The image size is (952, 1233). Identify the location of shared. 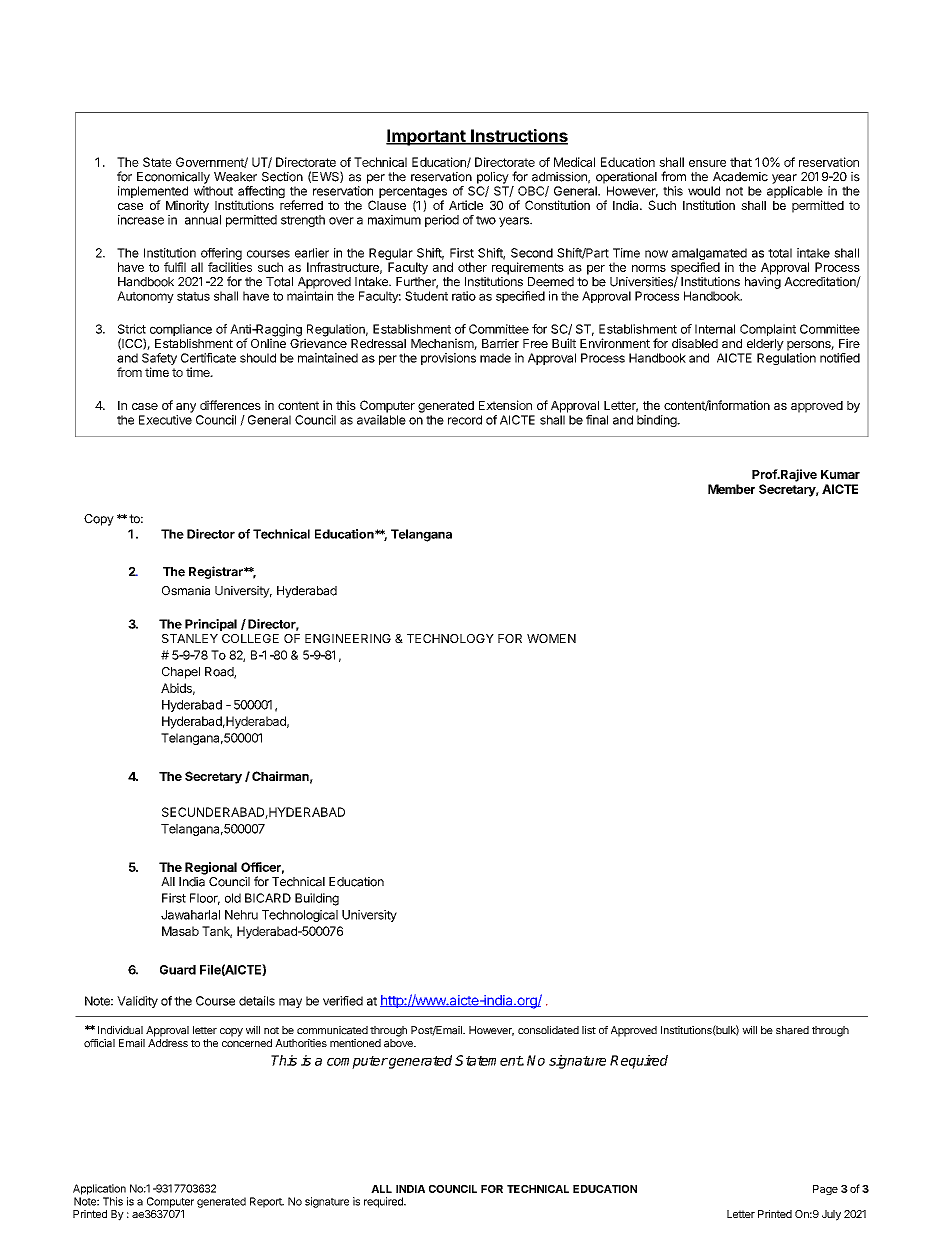
(792, 1030).
